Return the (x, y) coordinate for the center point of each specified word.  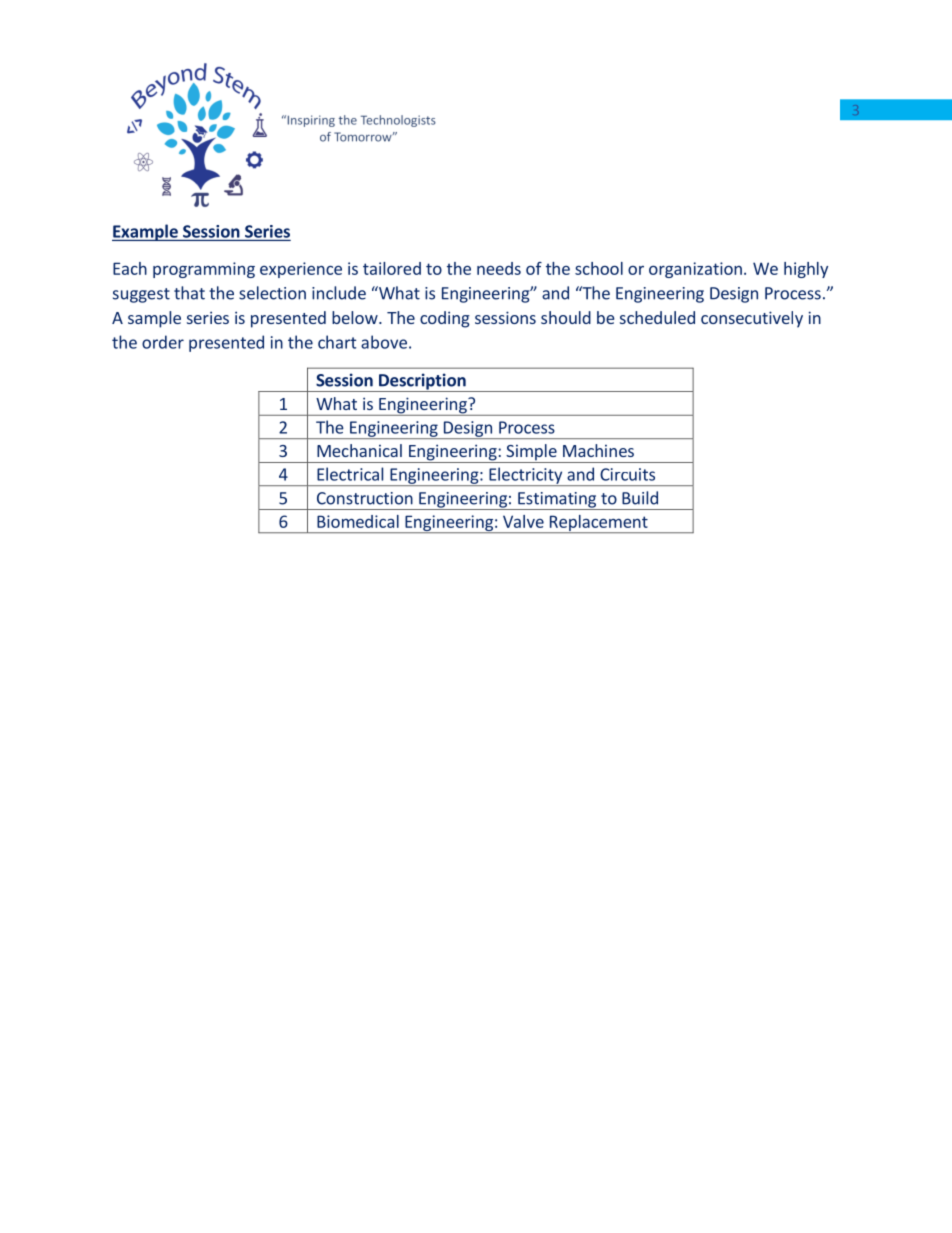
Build (640, 498)
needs (499, 268)
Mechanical (359, 450)
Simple (531, 453)
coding (445, 319)
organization (695, 270)
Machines (598, 450)
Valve (523, 521)
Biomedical (358, 521)
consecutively (752, 319)
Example (146, 232)
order (163, 342)
